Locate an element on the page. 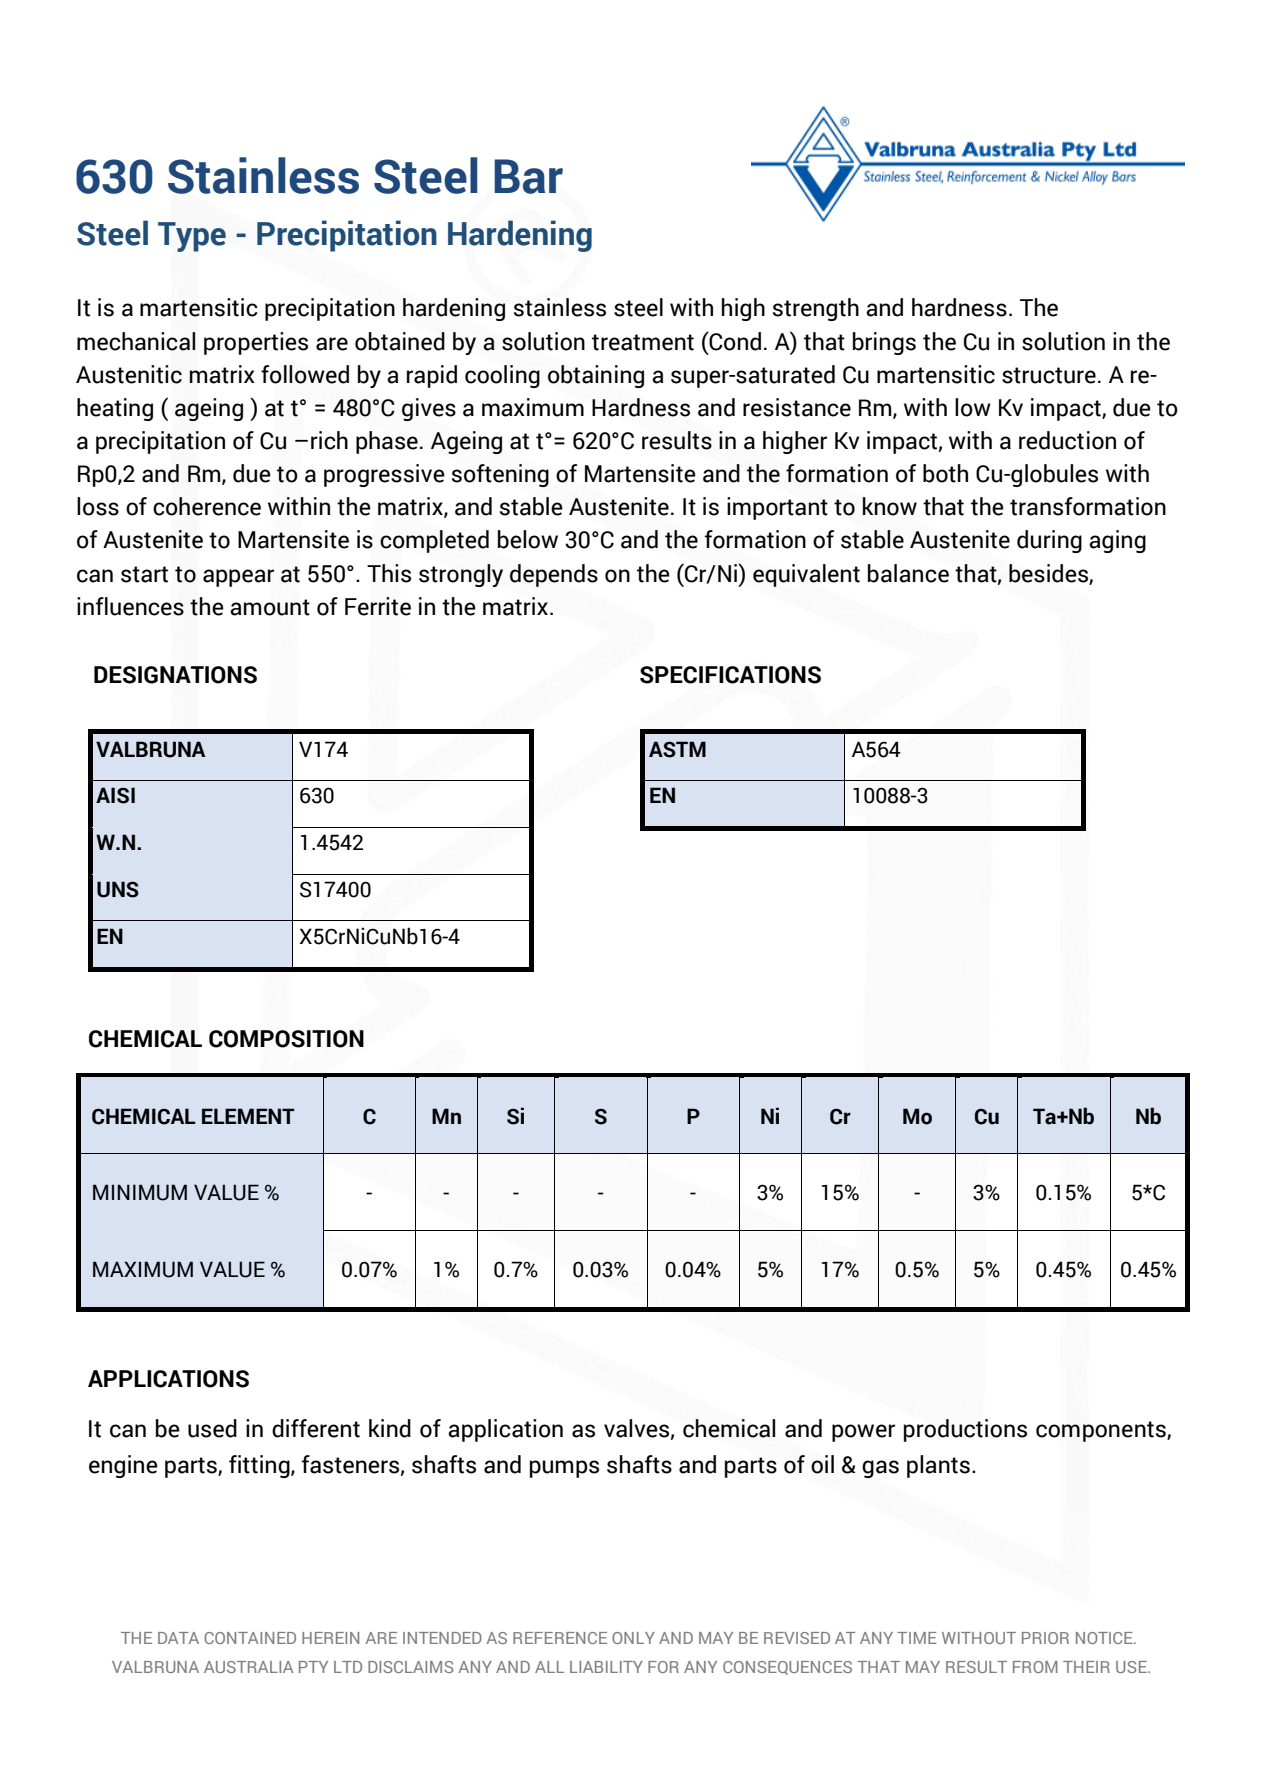 This document has height=1783, width=1261. Bar is located at coordinates (528, 176).
